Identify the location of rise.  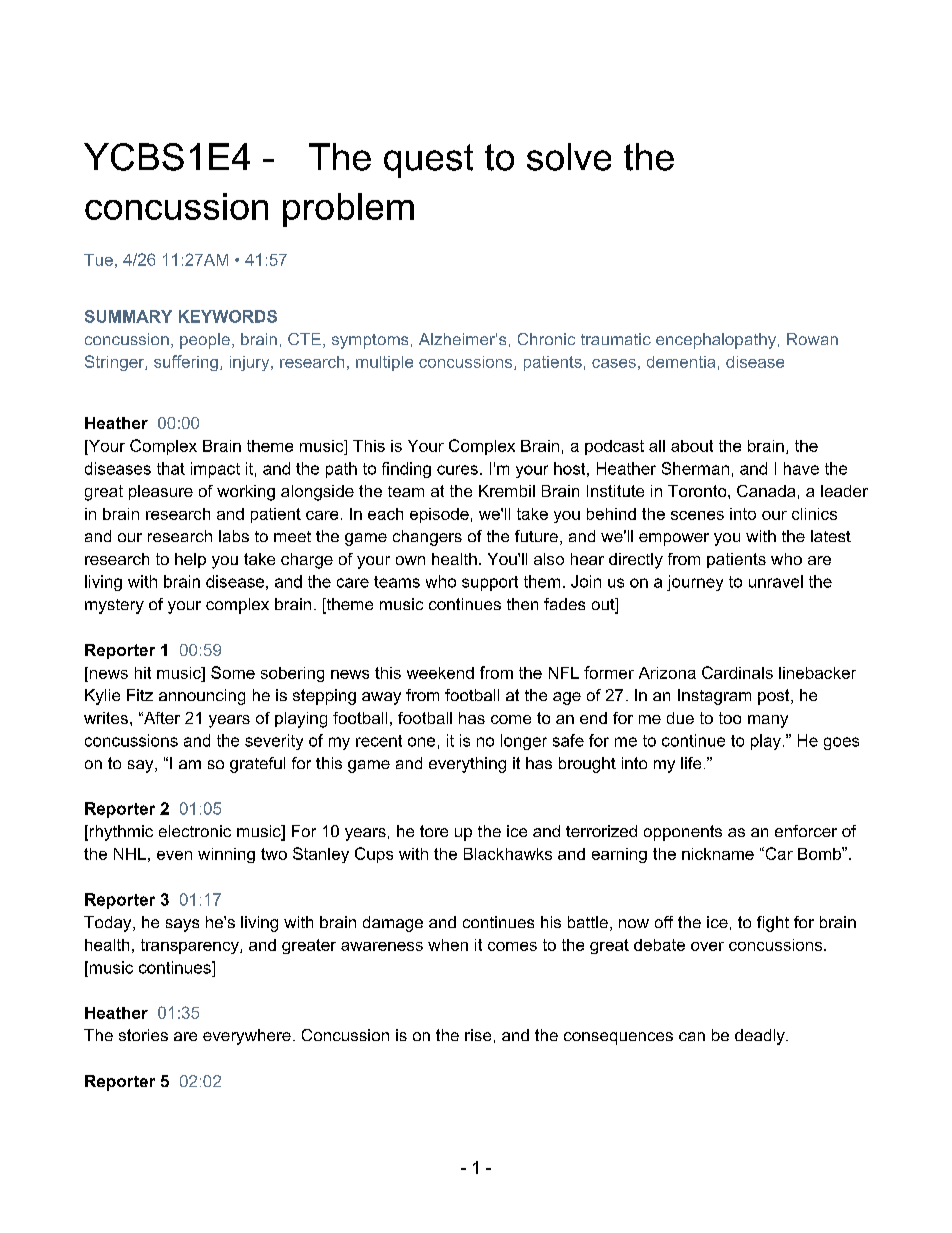
(478, 1035).
